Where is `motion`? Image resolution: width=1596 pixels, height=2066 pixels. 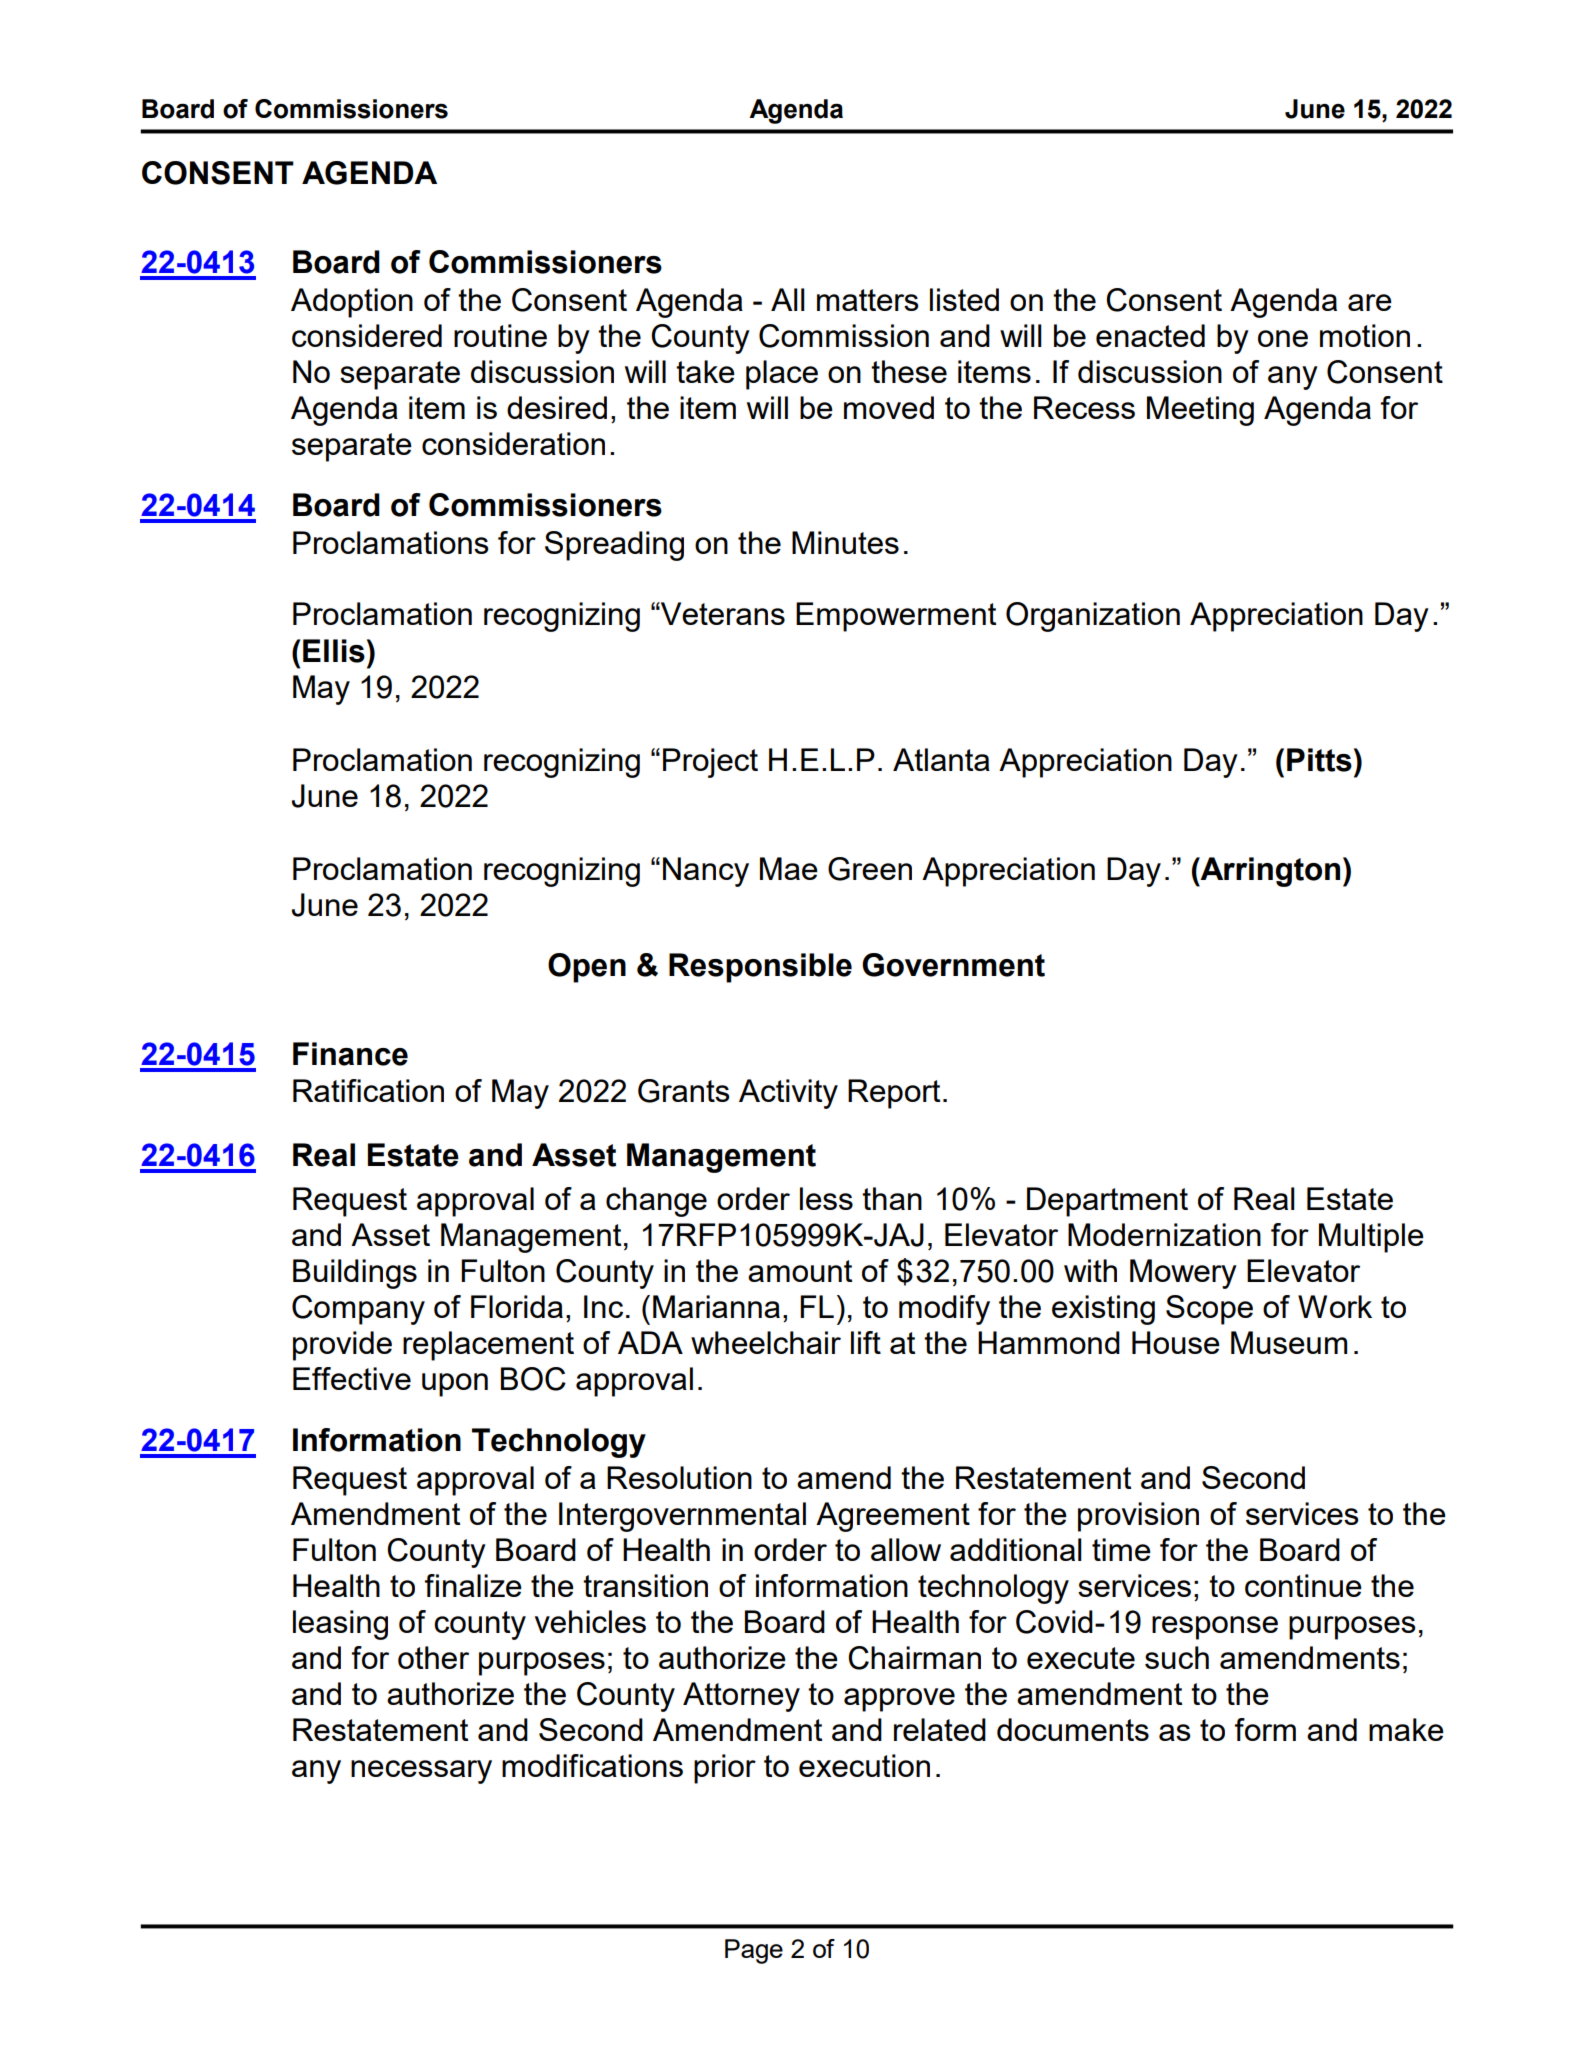
motion is located at coordinates (1365, 335).
